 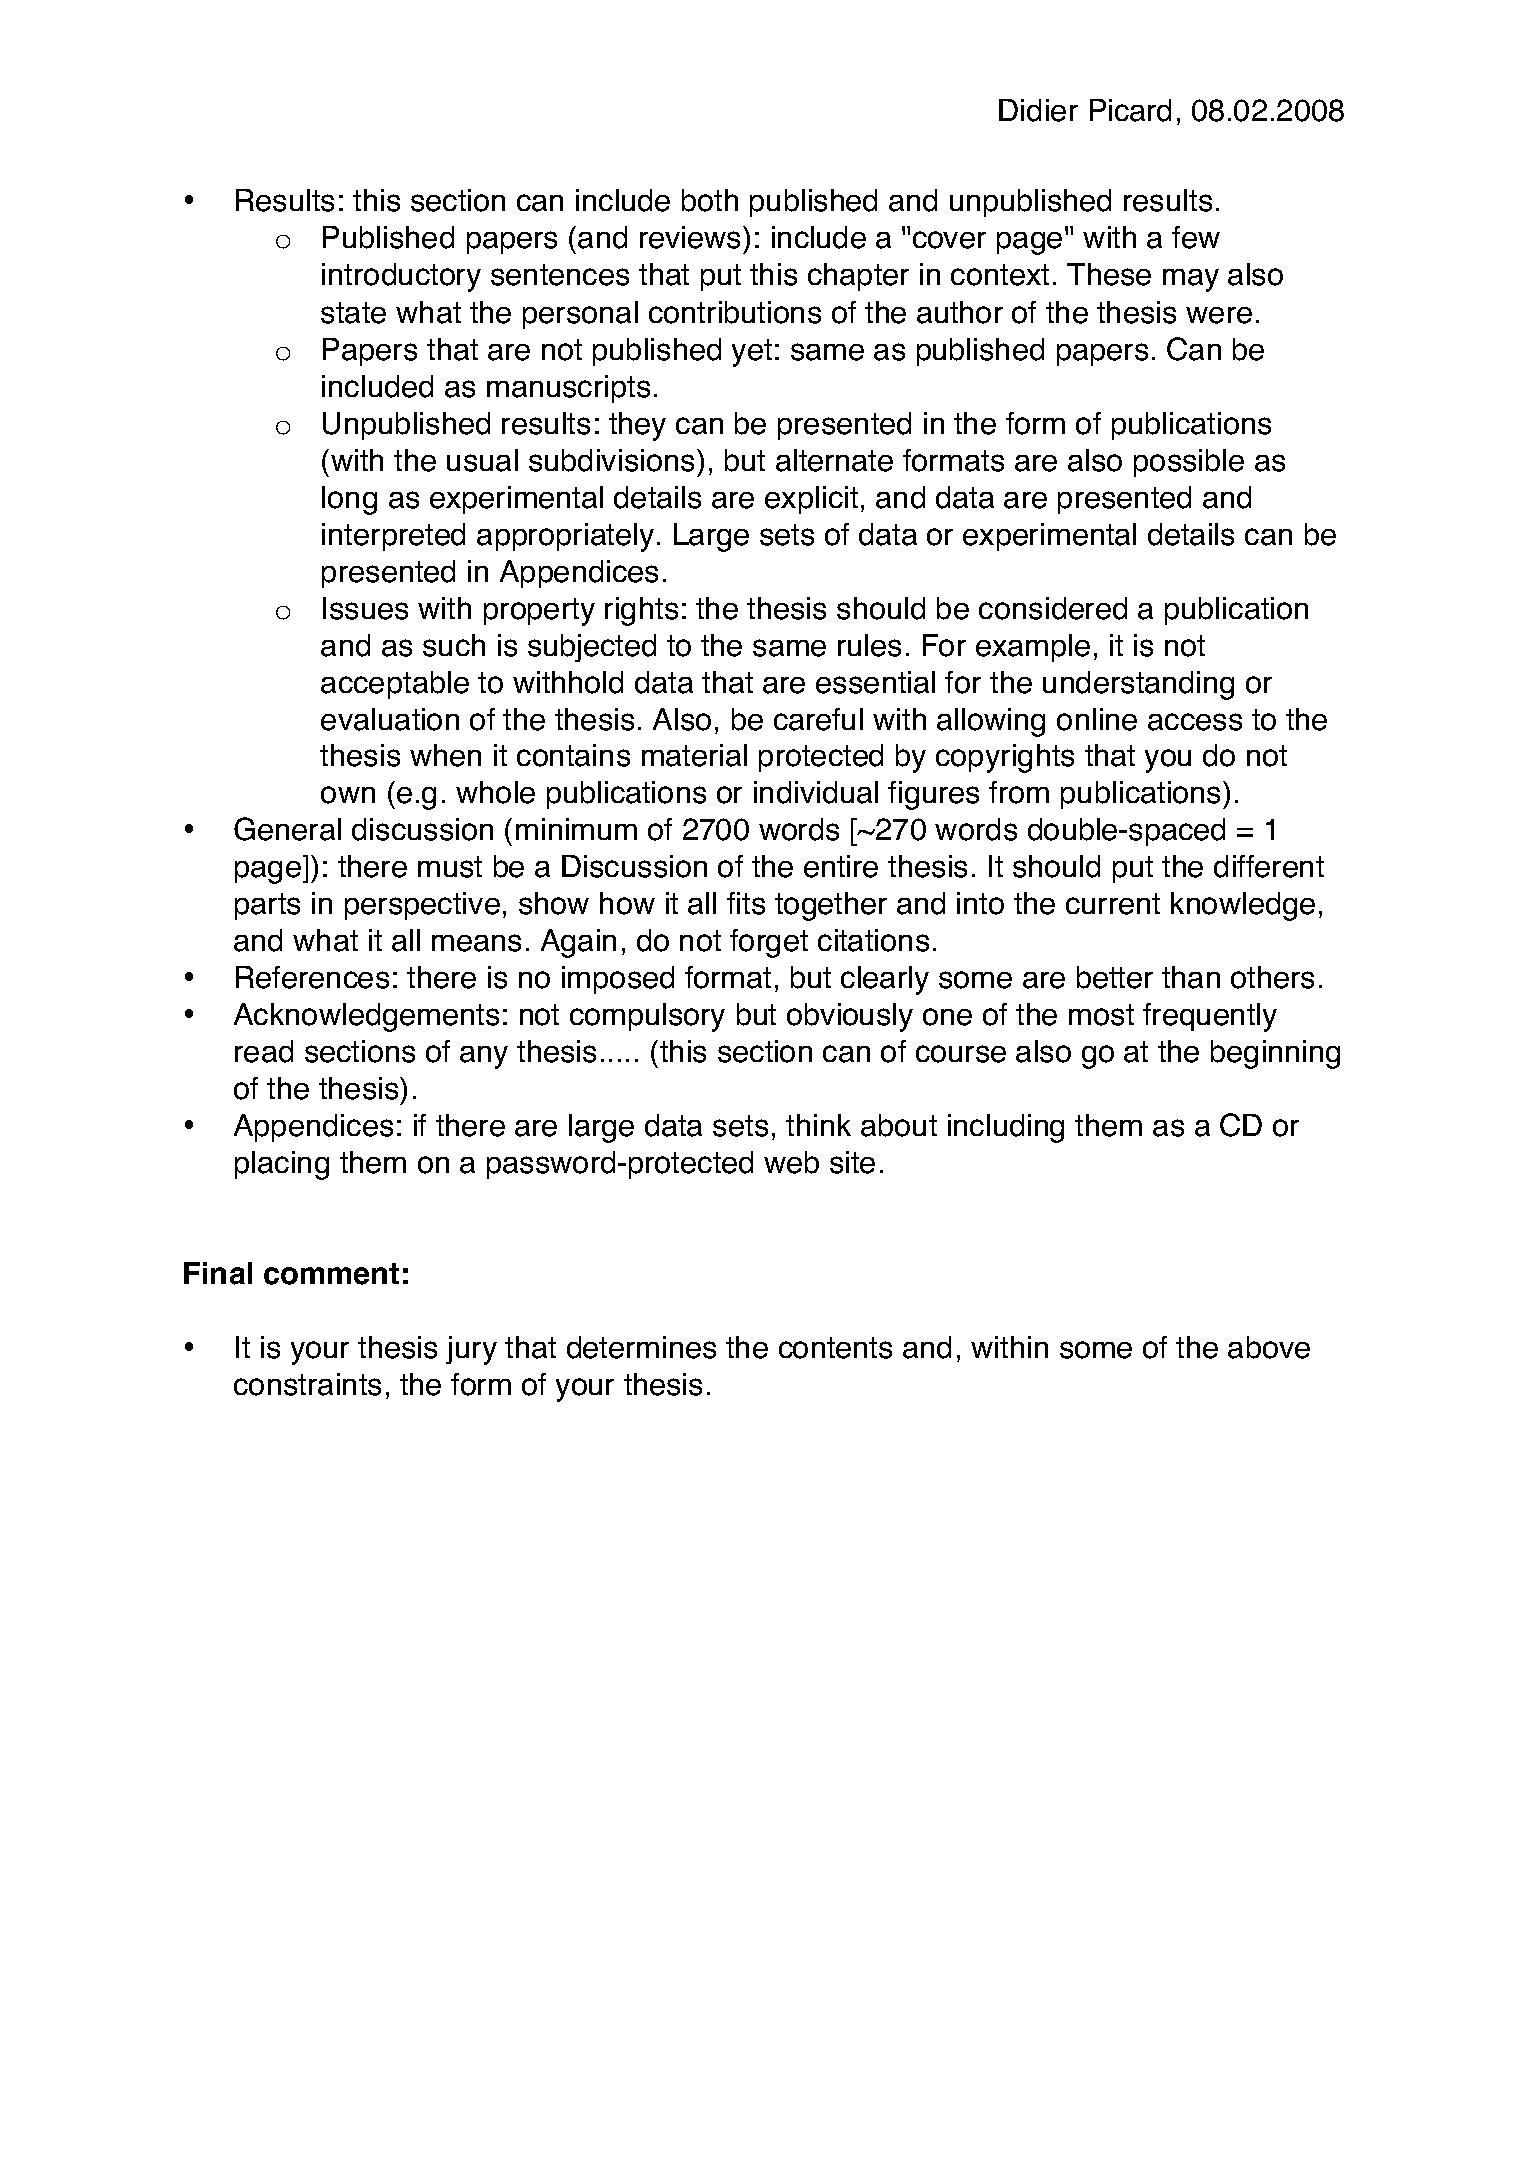 What do you see at coordinates (401, 277) in the image?
I see `introductory` at bounding box center [401, 277].
